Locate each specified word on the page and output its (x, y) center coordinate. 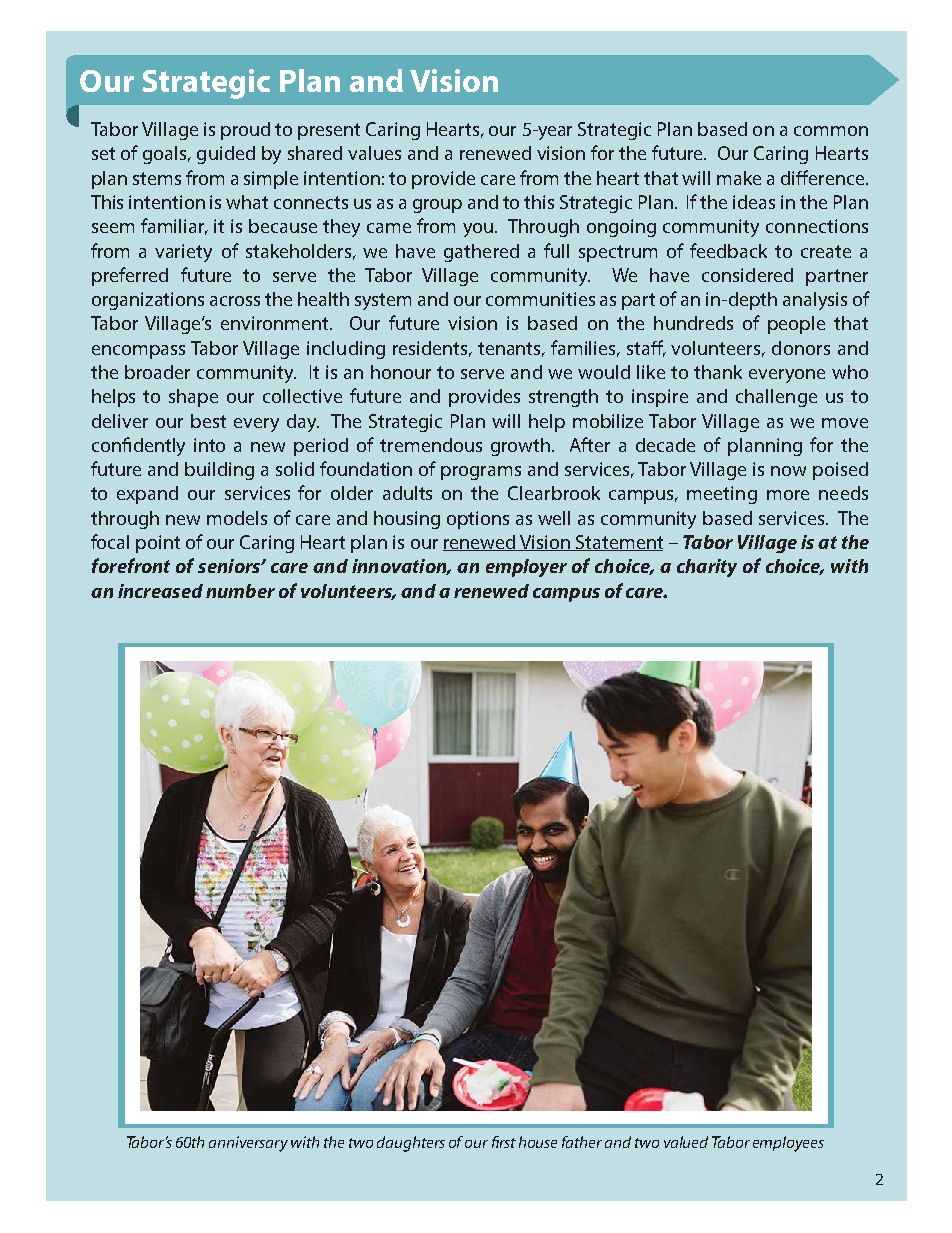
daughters (411, 1144)
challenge (776, 398)
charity (707, 568)
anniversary (248, 1144)
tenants (511, 349)
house (538, 1142)
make (739, 178)
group (437, 206)
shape (193, 398)
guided (226, 155)
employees (788, 1144)
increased (160, 591)
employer (526, 568)
